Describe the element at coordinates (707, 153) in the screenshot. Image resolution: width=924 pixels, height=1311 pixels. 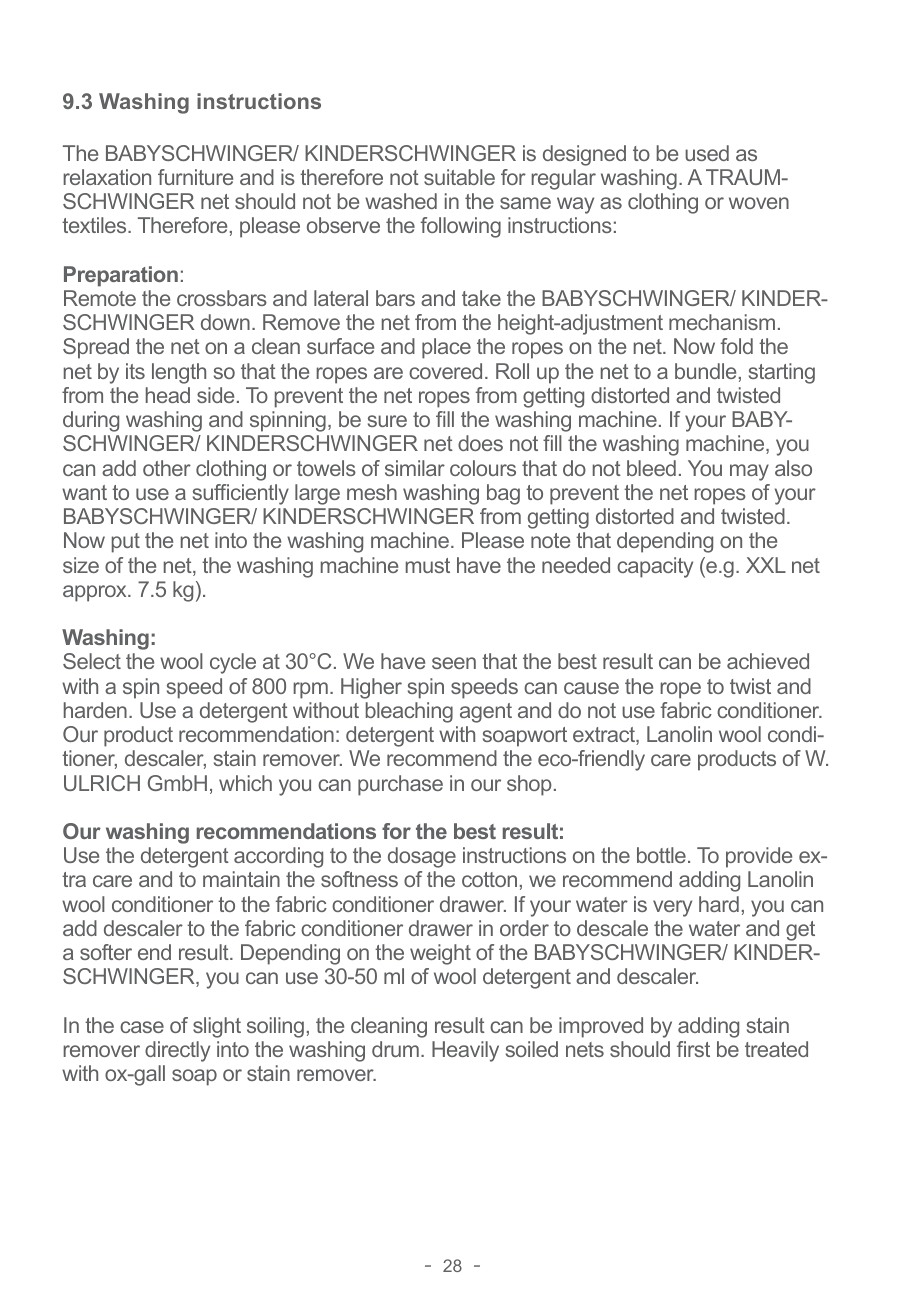
I see `used` at that location.
